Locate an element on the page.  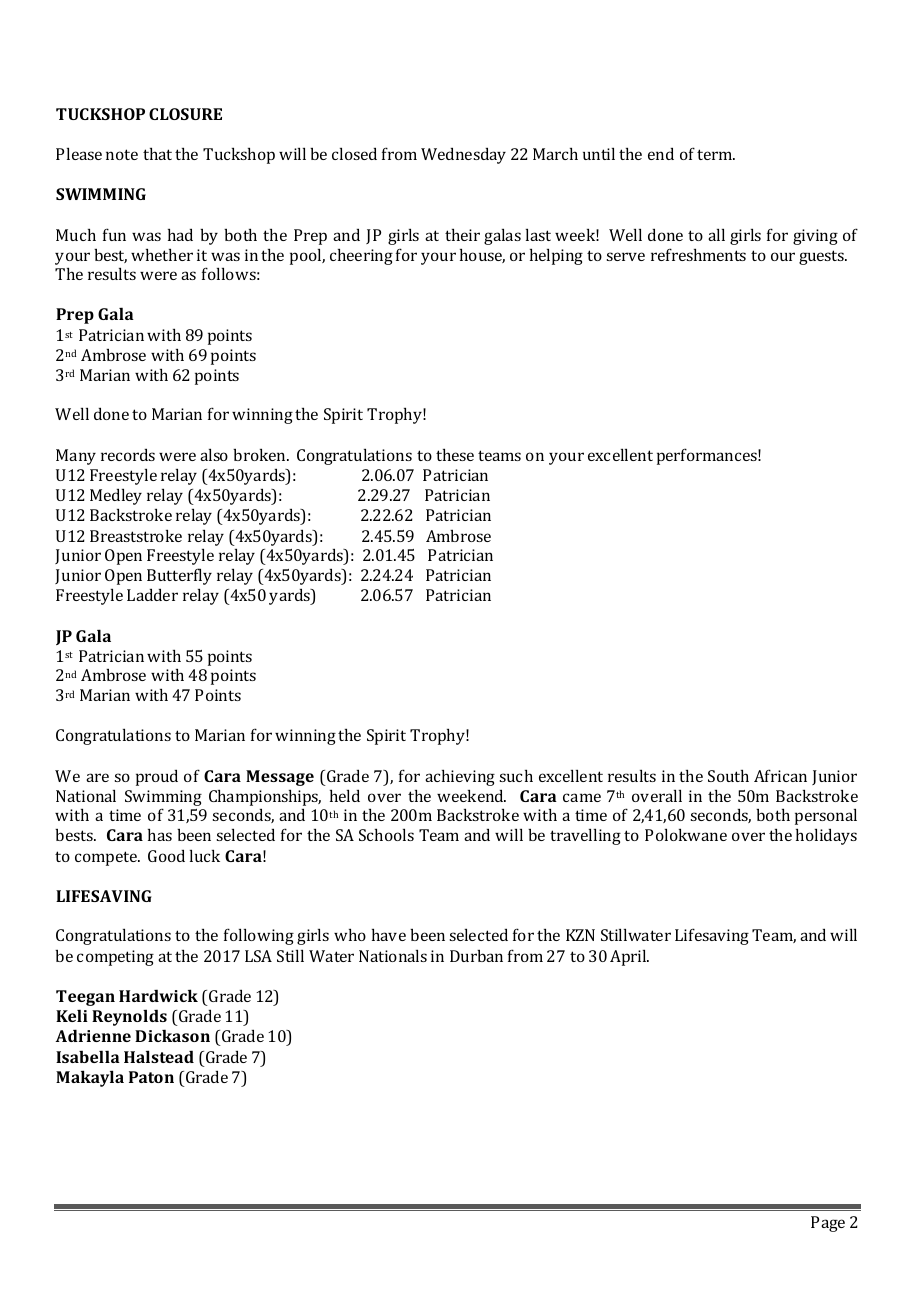
Medley is located at coordinates (116, 496).
